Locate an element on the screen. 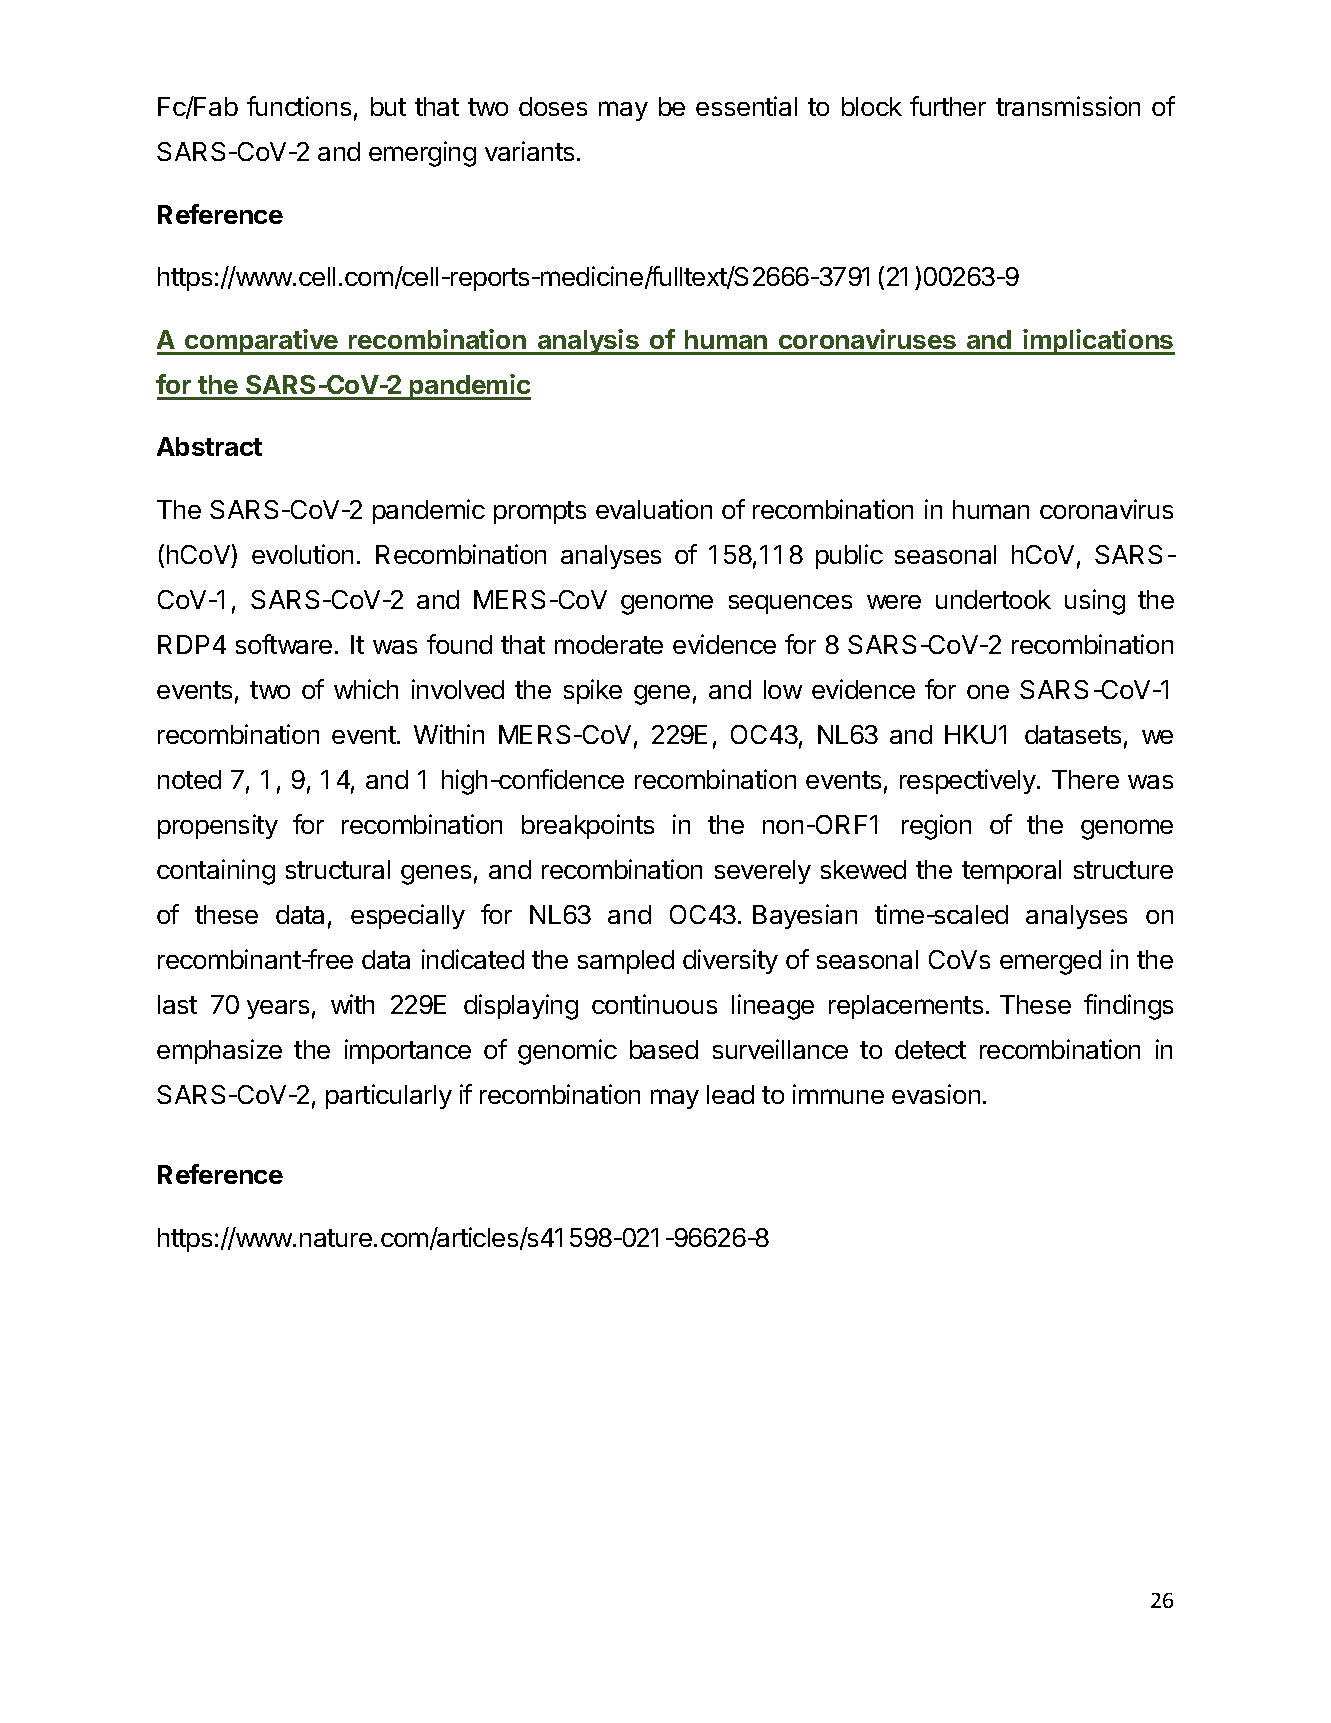  emphasize is located at coordinates (219, 1051).
